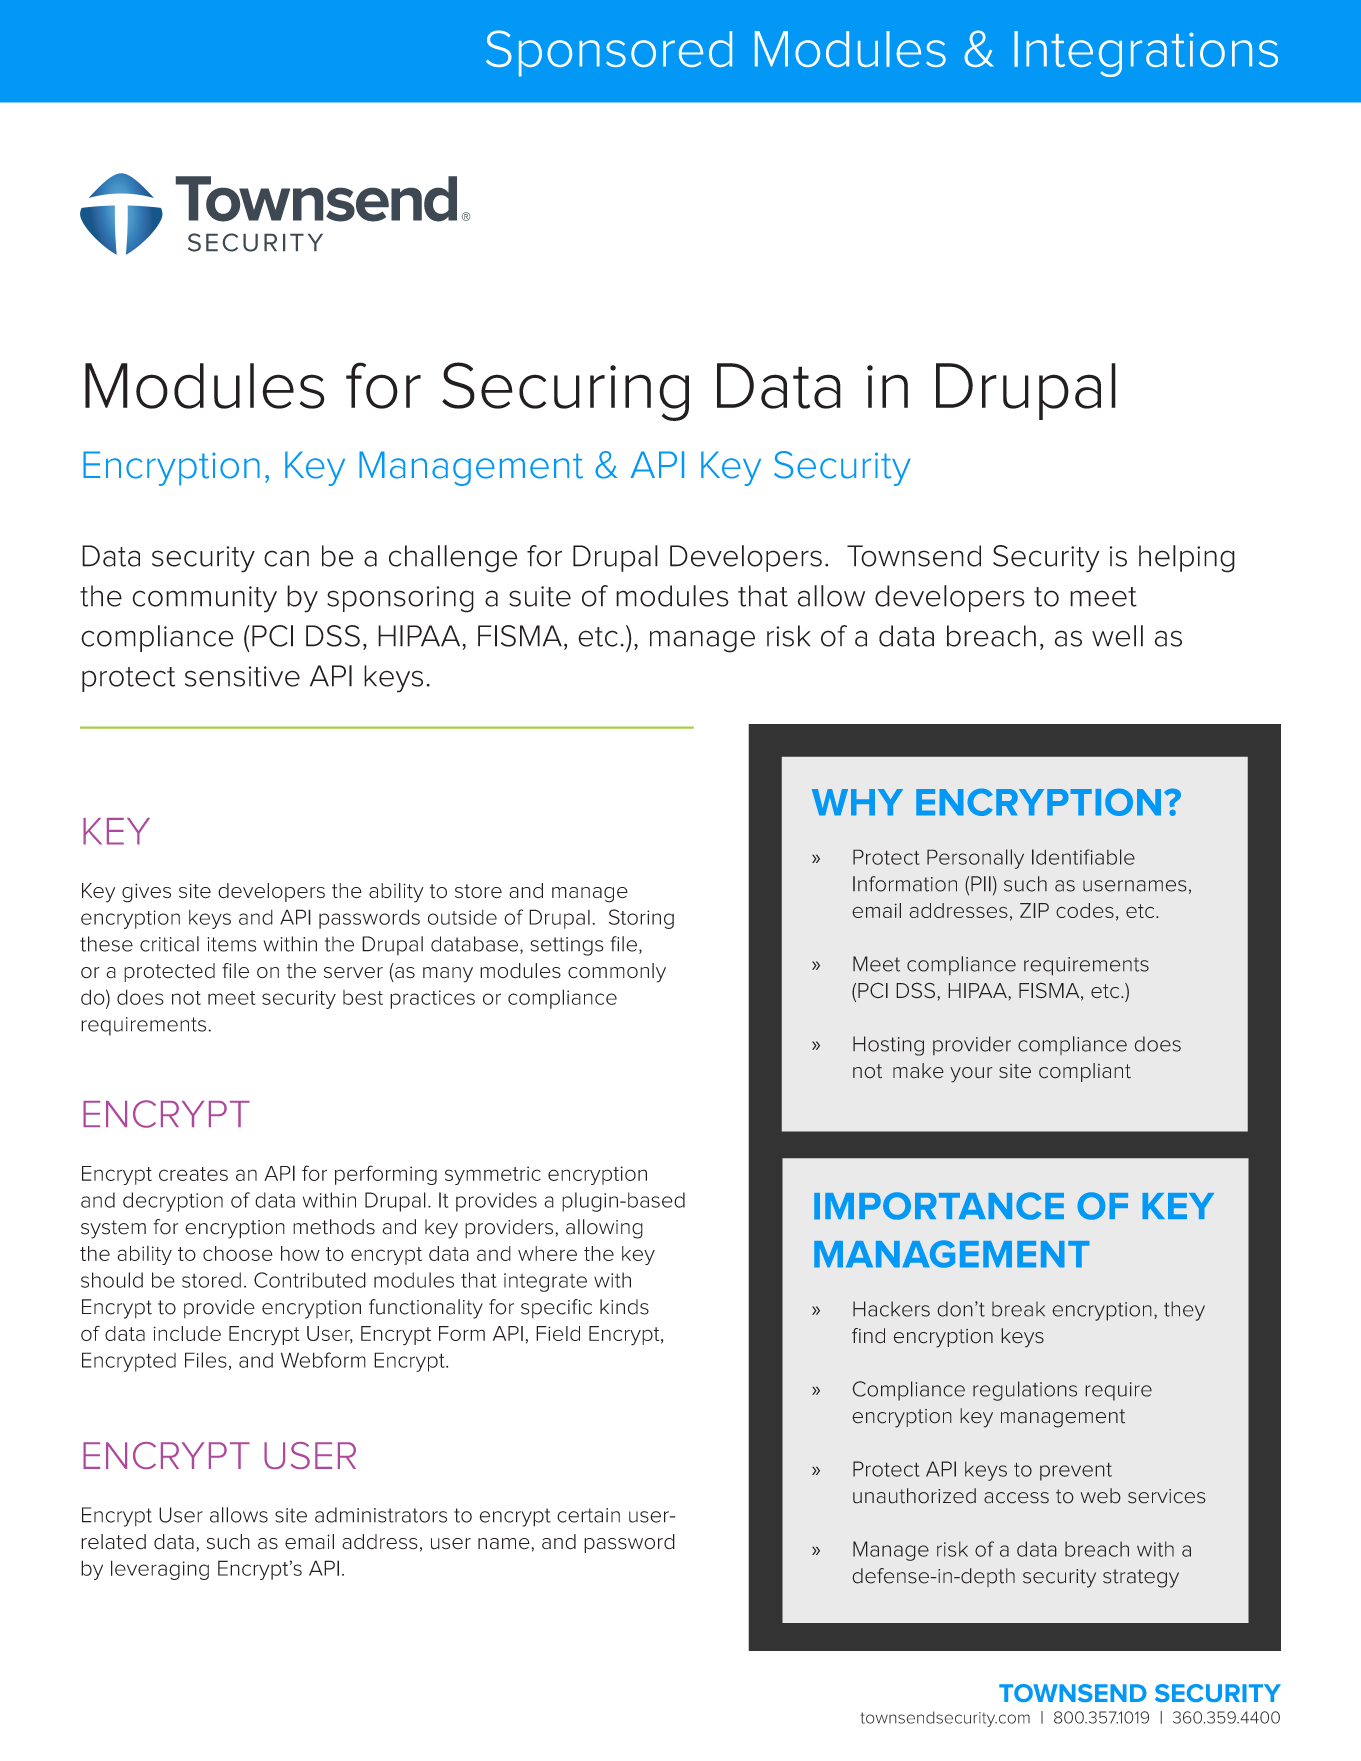 This page has width=1361, height=1761. I want to click on community, so click(204, 599).
